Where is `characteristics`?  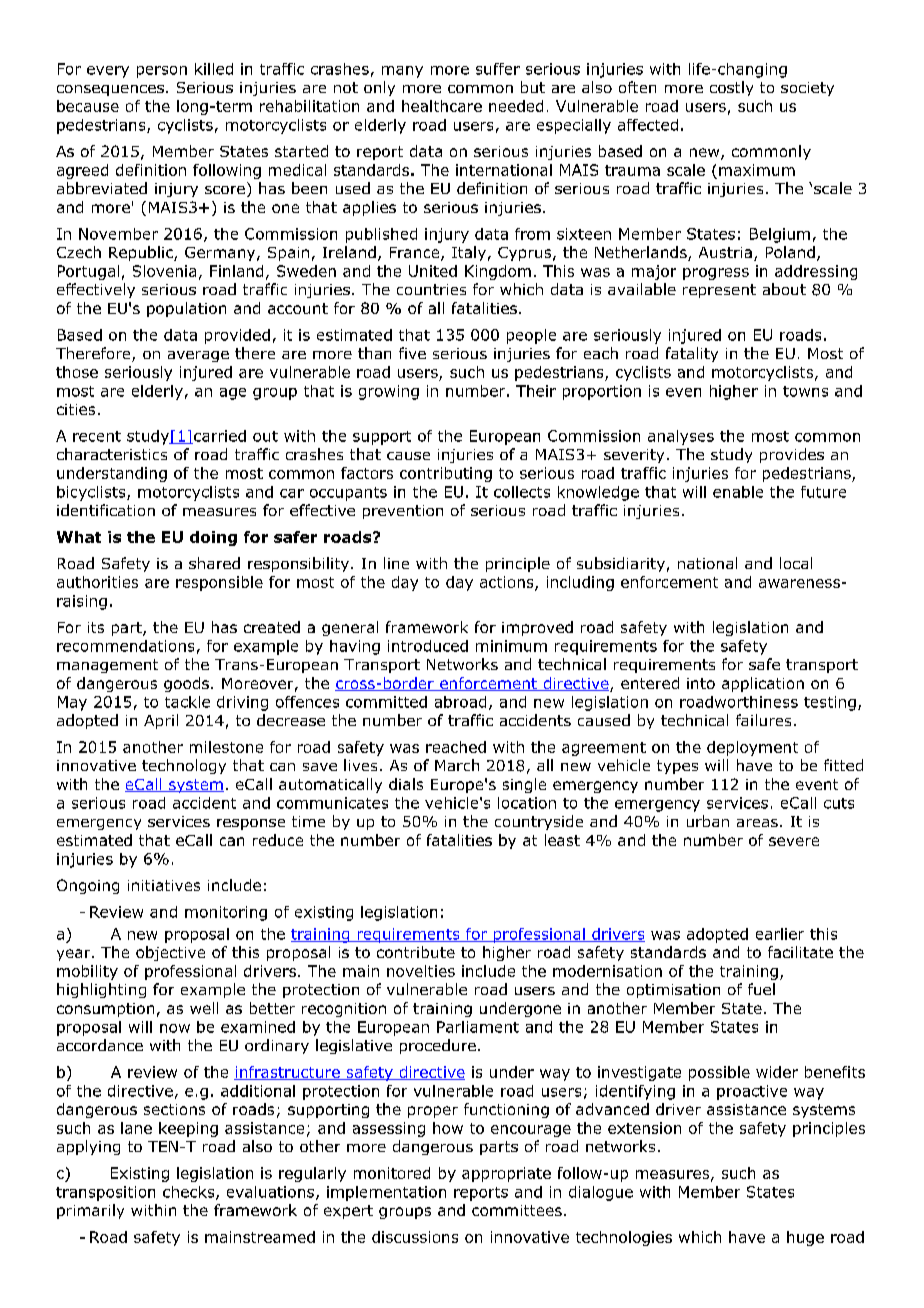
characteristics is located at coordinates (112, 454).
